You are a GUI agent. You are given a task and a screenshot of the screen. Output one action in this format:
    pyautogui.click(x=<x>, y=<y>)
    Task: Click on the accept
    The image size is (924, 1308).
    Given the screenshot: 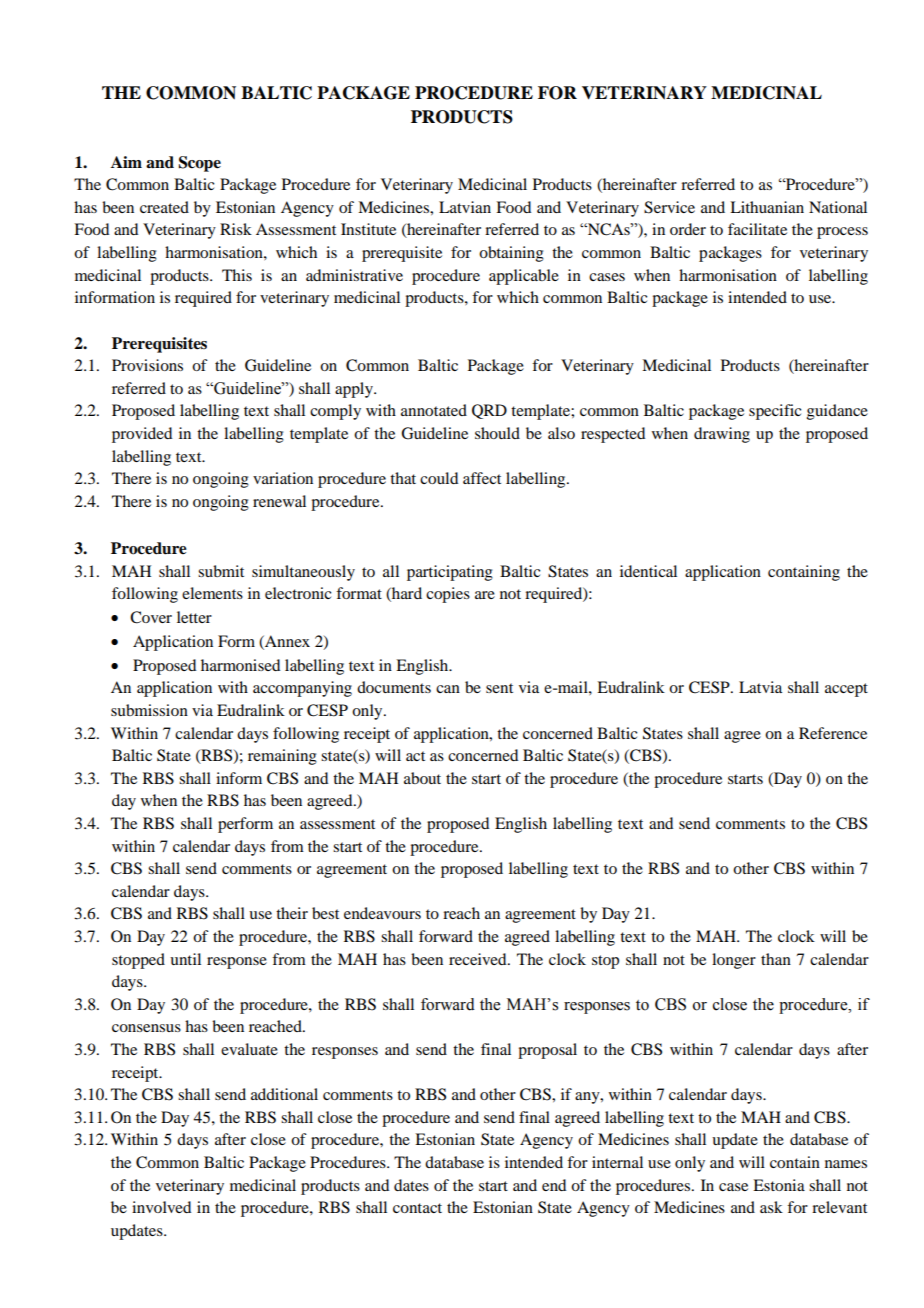 What is the action you would take?
    pyautogui.click(x=846, y=690)
